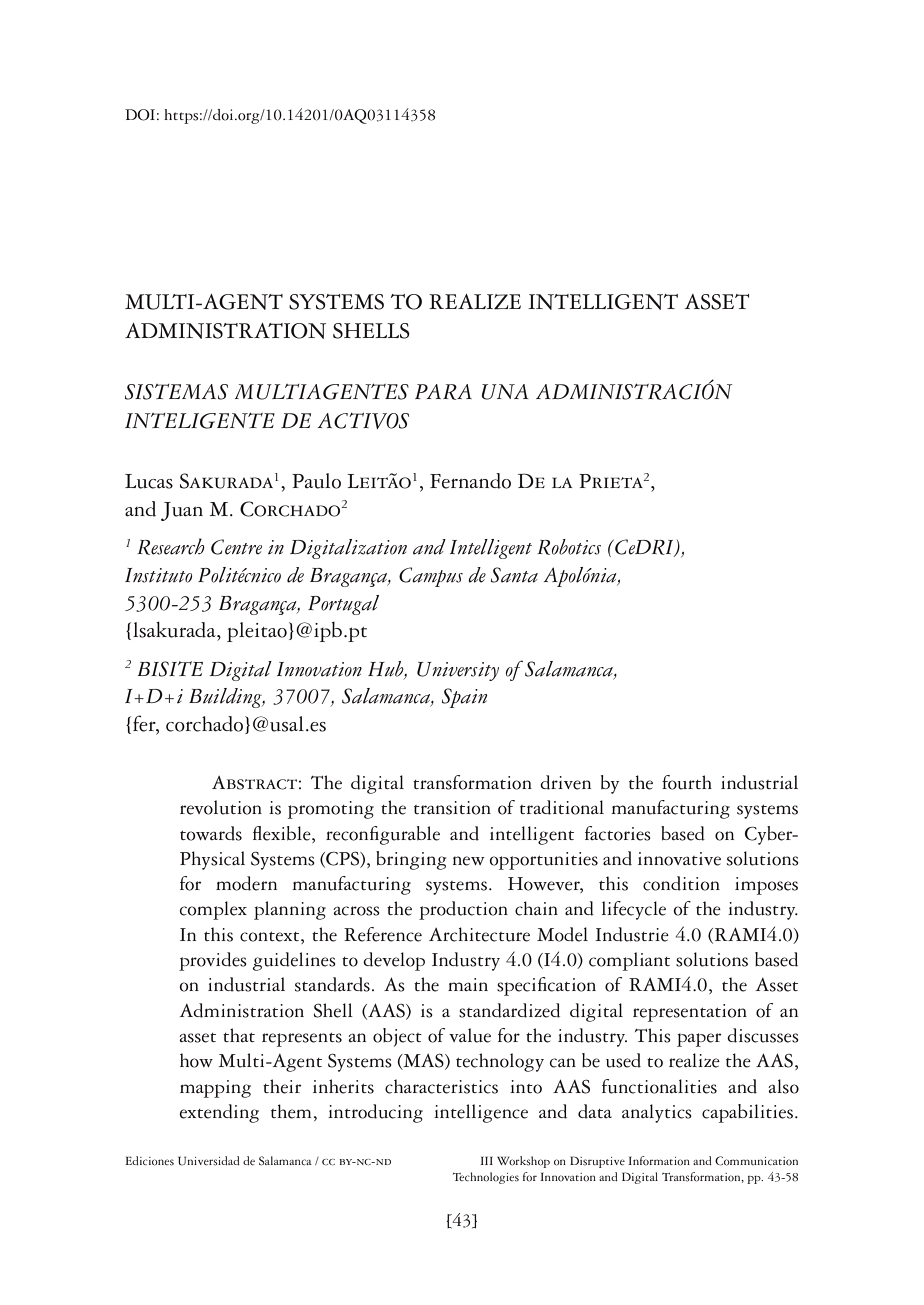 The image size is (924, 1305). Describe the element at coordinates (458, 671) in the image. I see `University` at that location.
